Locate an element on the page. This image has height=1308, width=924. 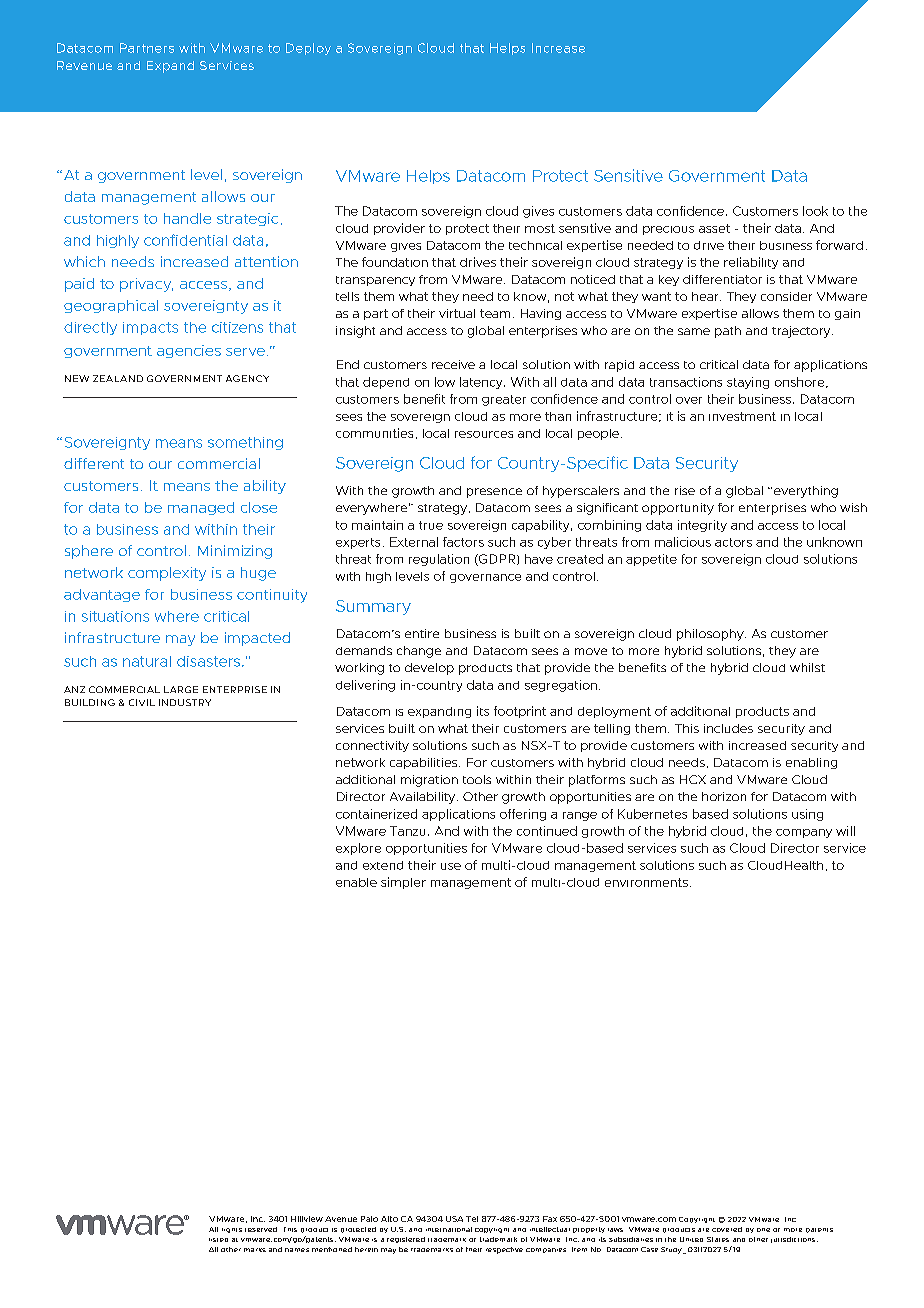
listed is located at coordinates (218, 1240).
